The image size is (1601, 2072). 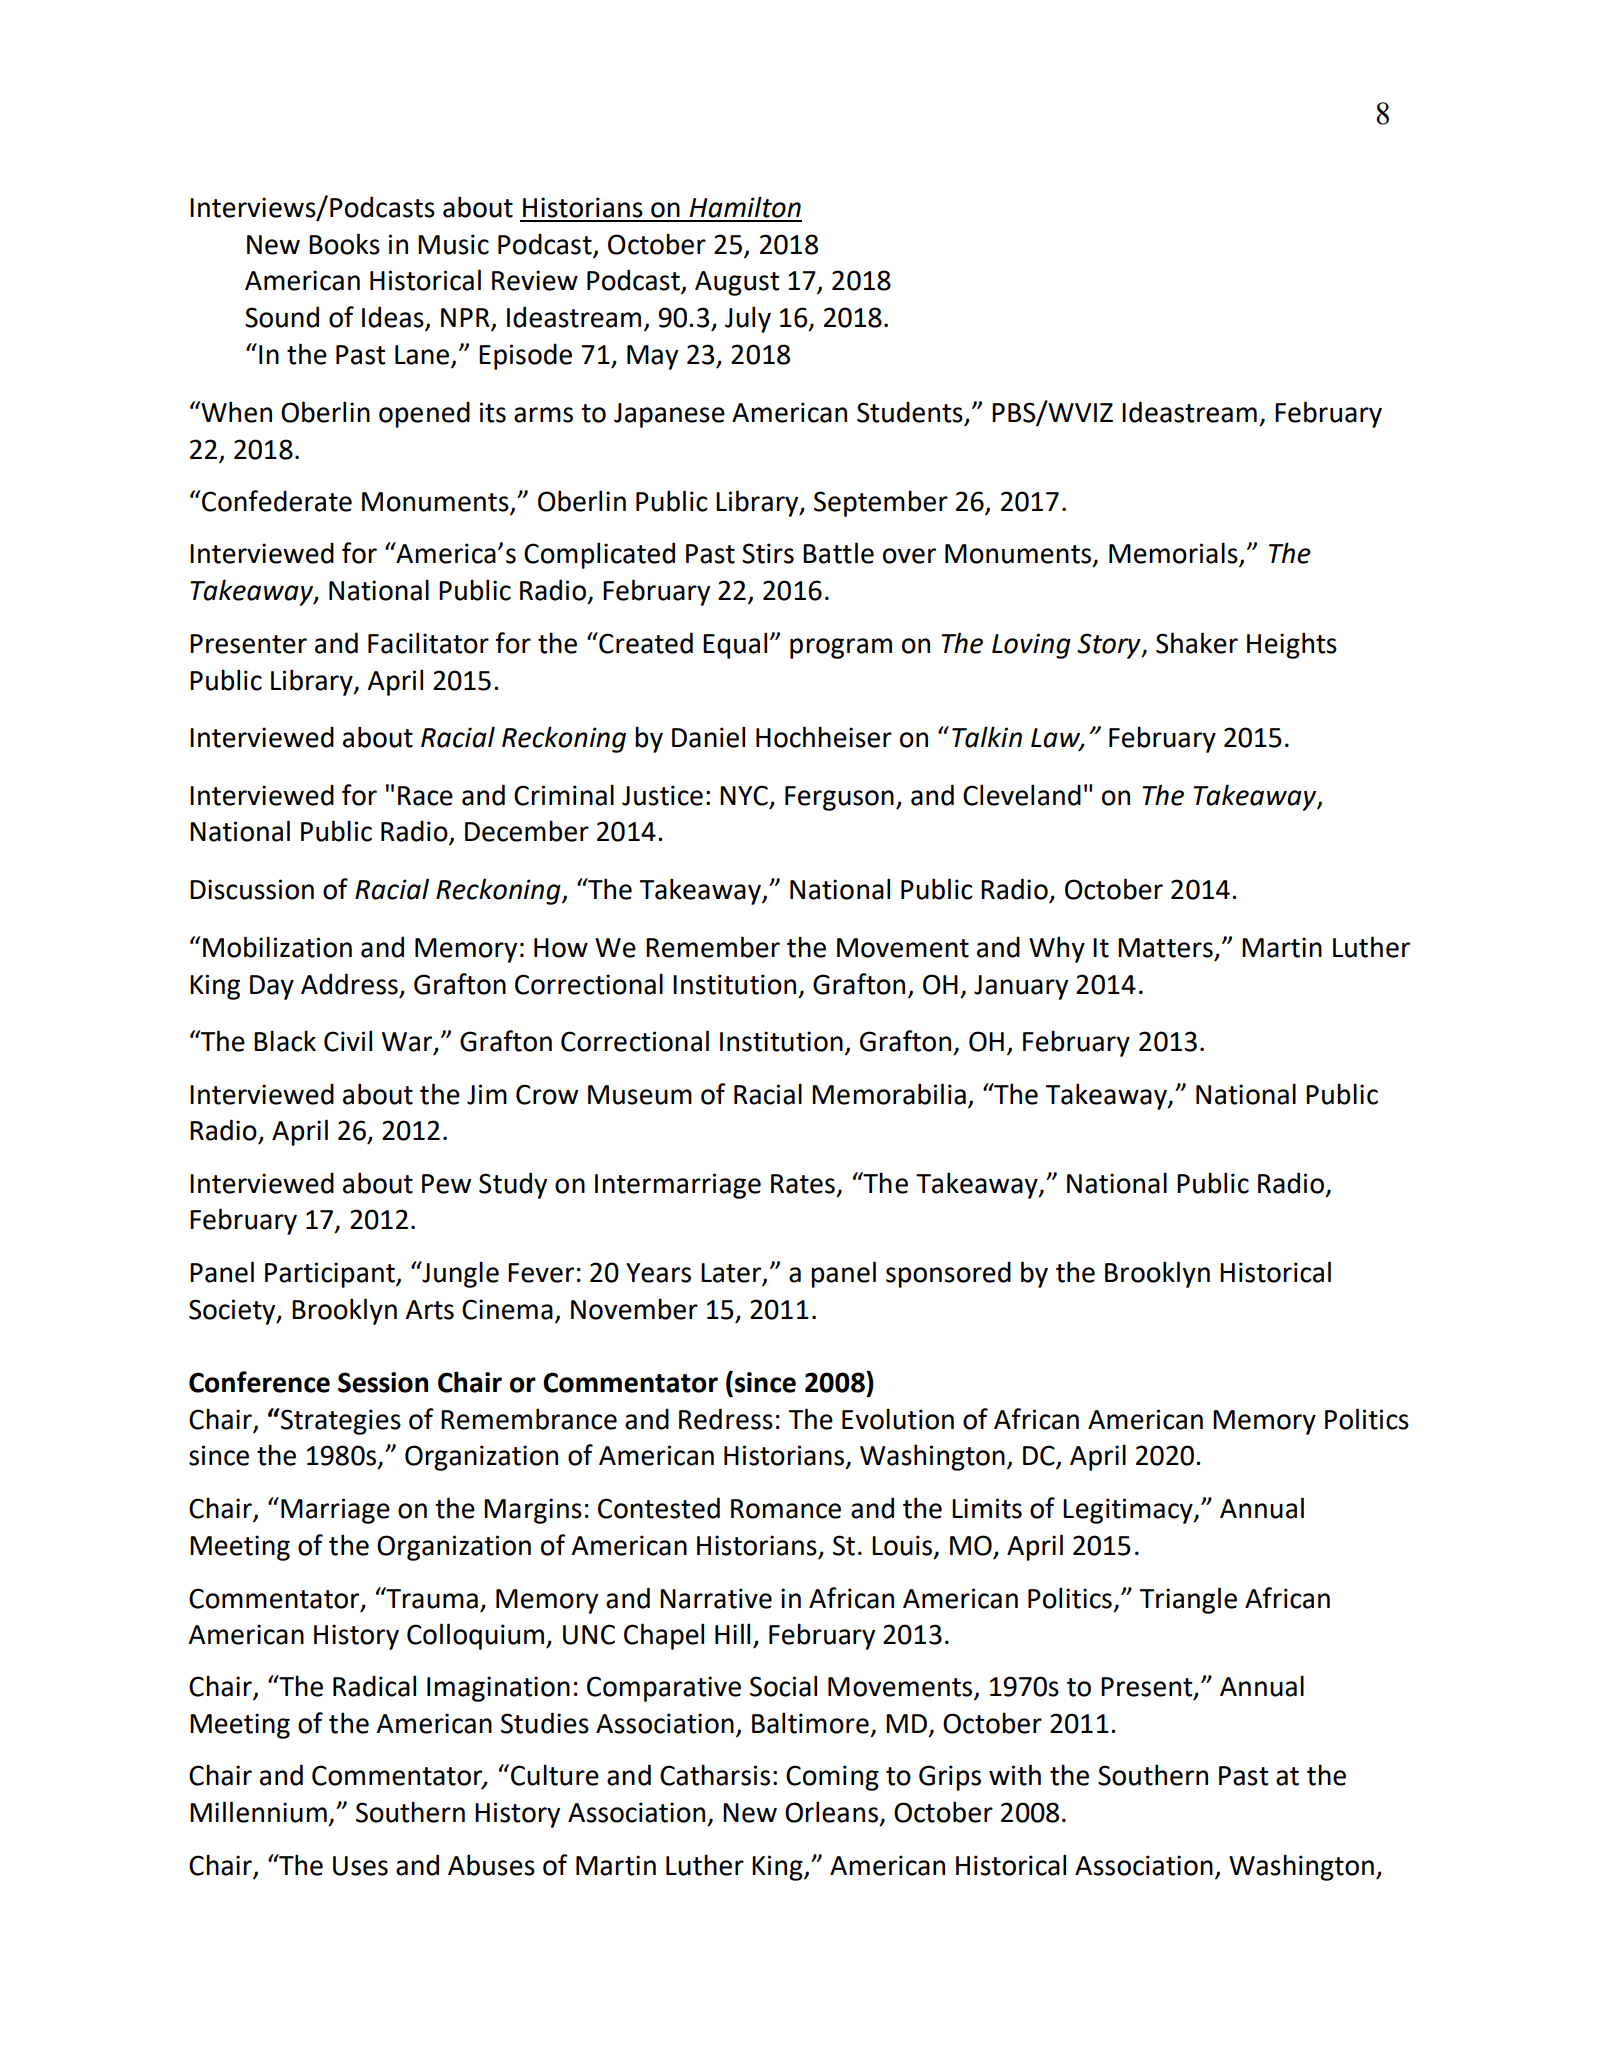 I want to click on Radical, so click(x=374, y=1686).
